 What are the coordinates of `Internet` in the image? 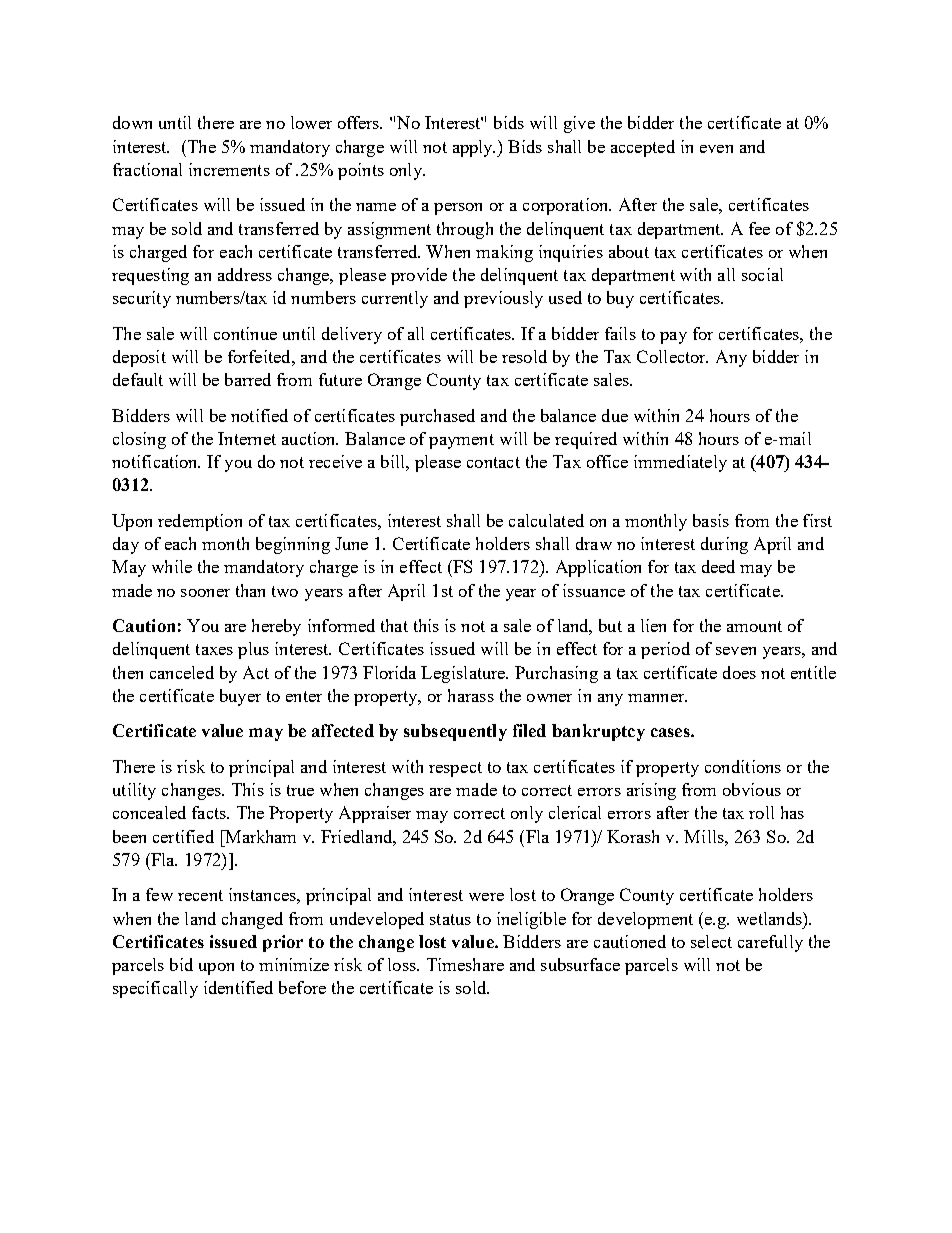 It's located at (247, 438).
